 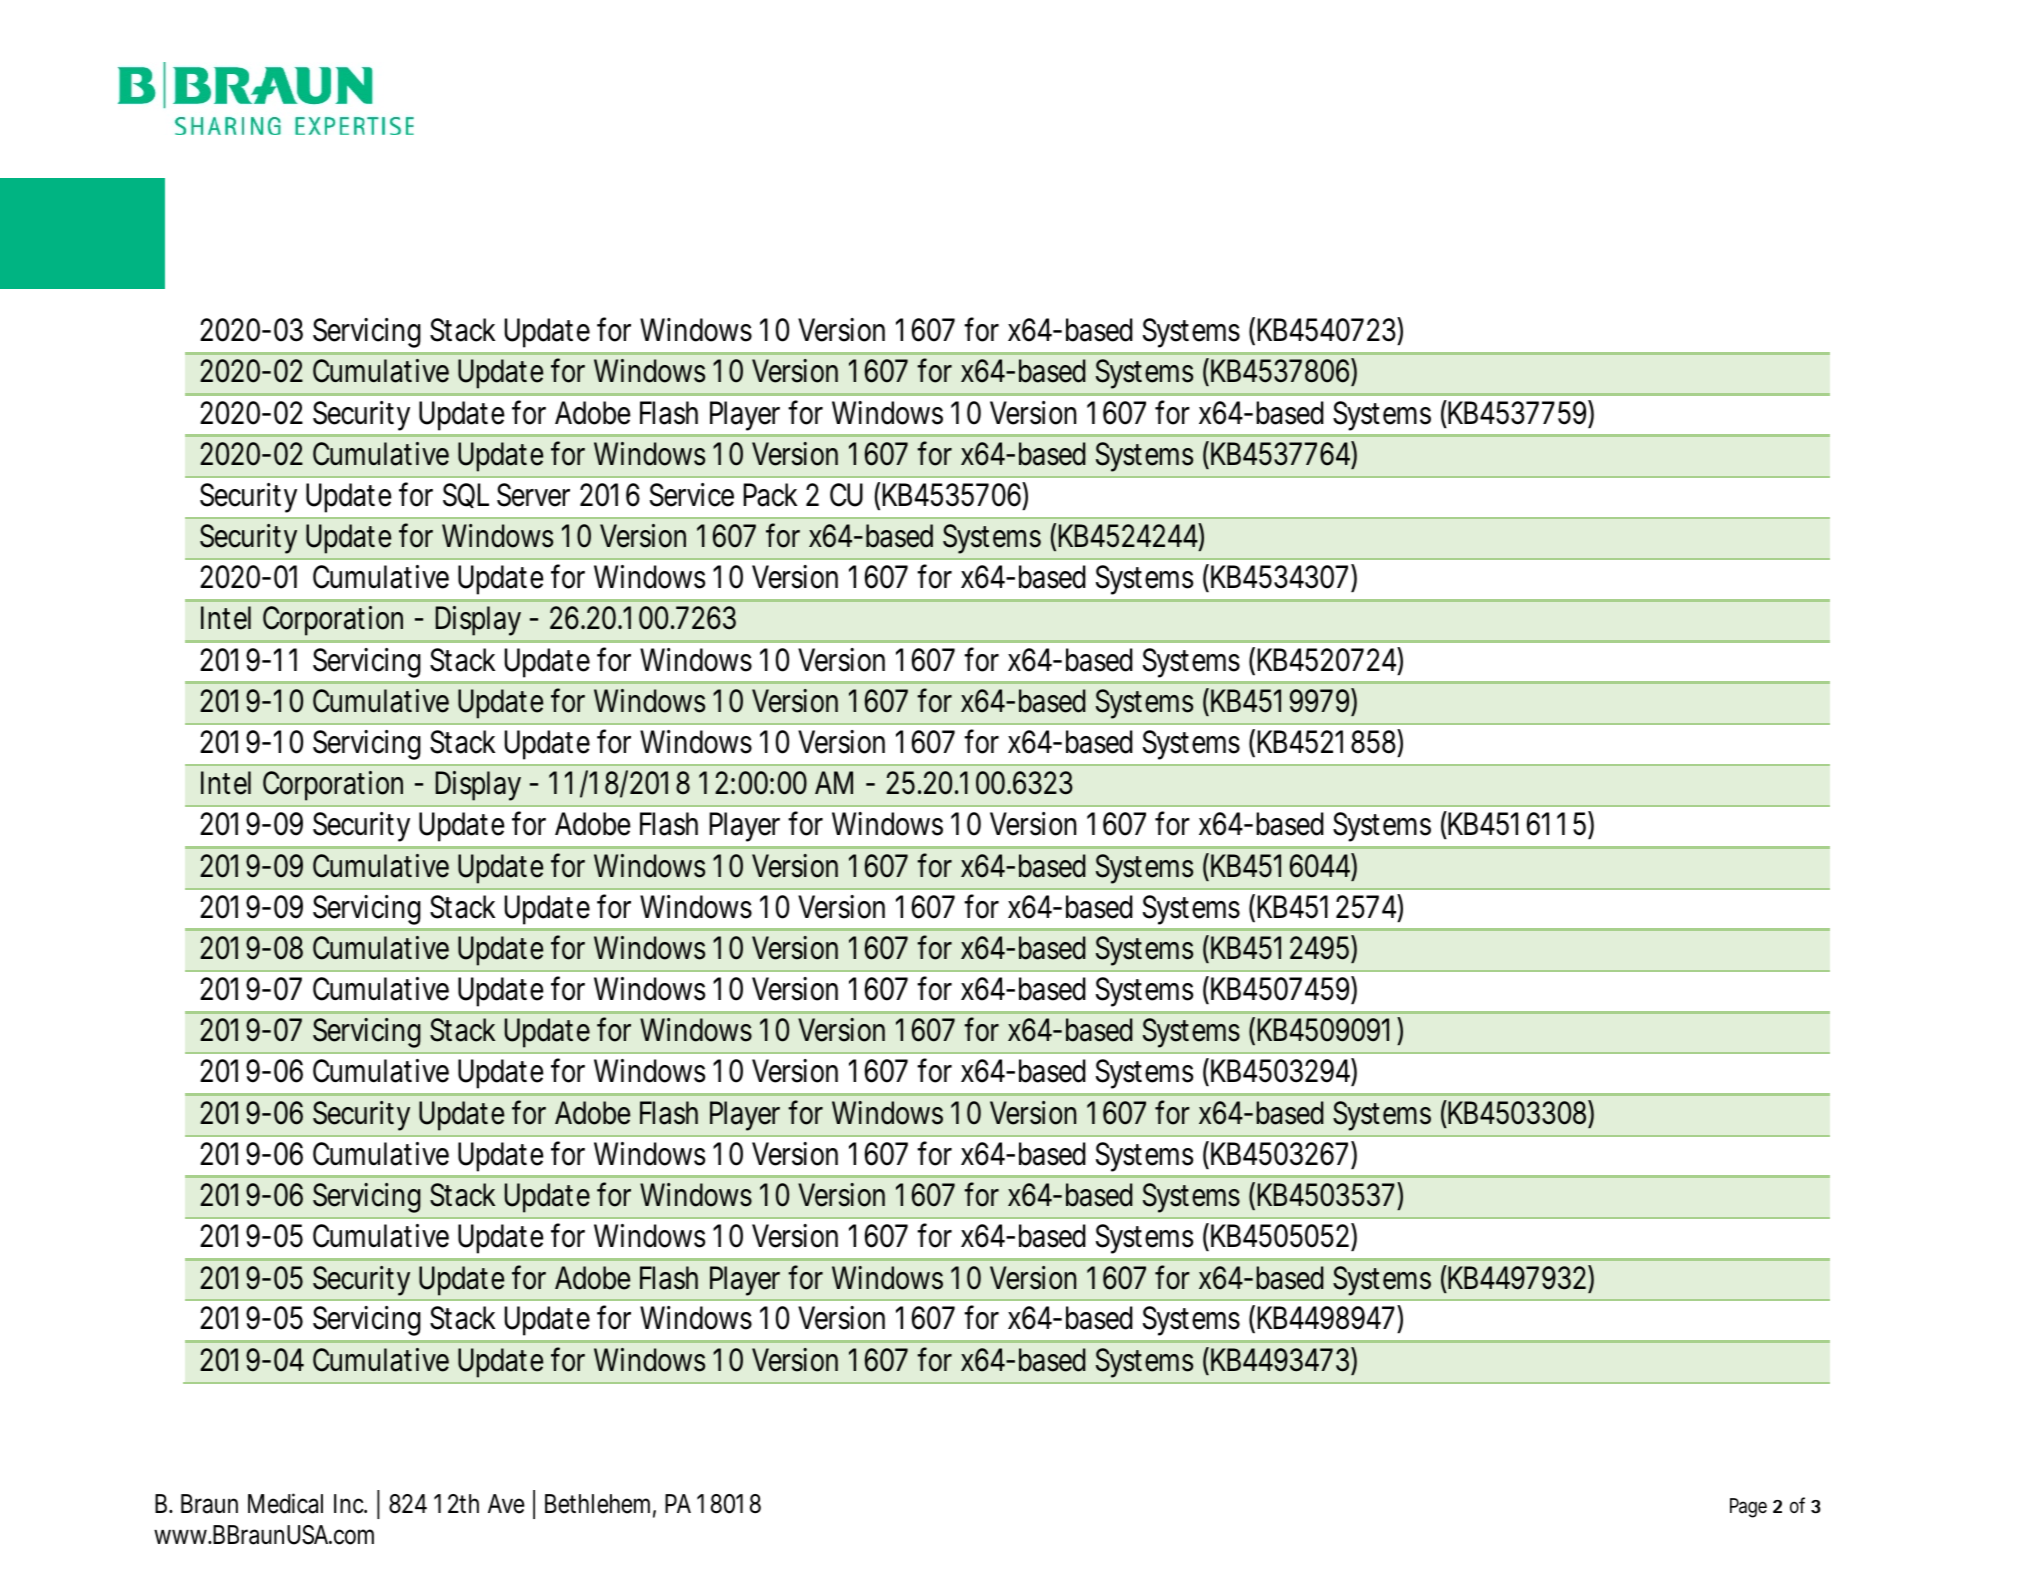 I want to click on Server, so click(x=533, y=495).
